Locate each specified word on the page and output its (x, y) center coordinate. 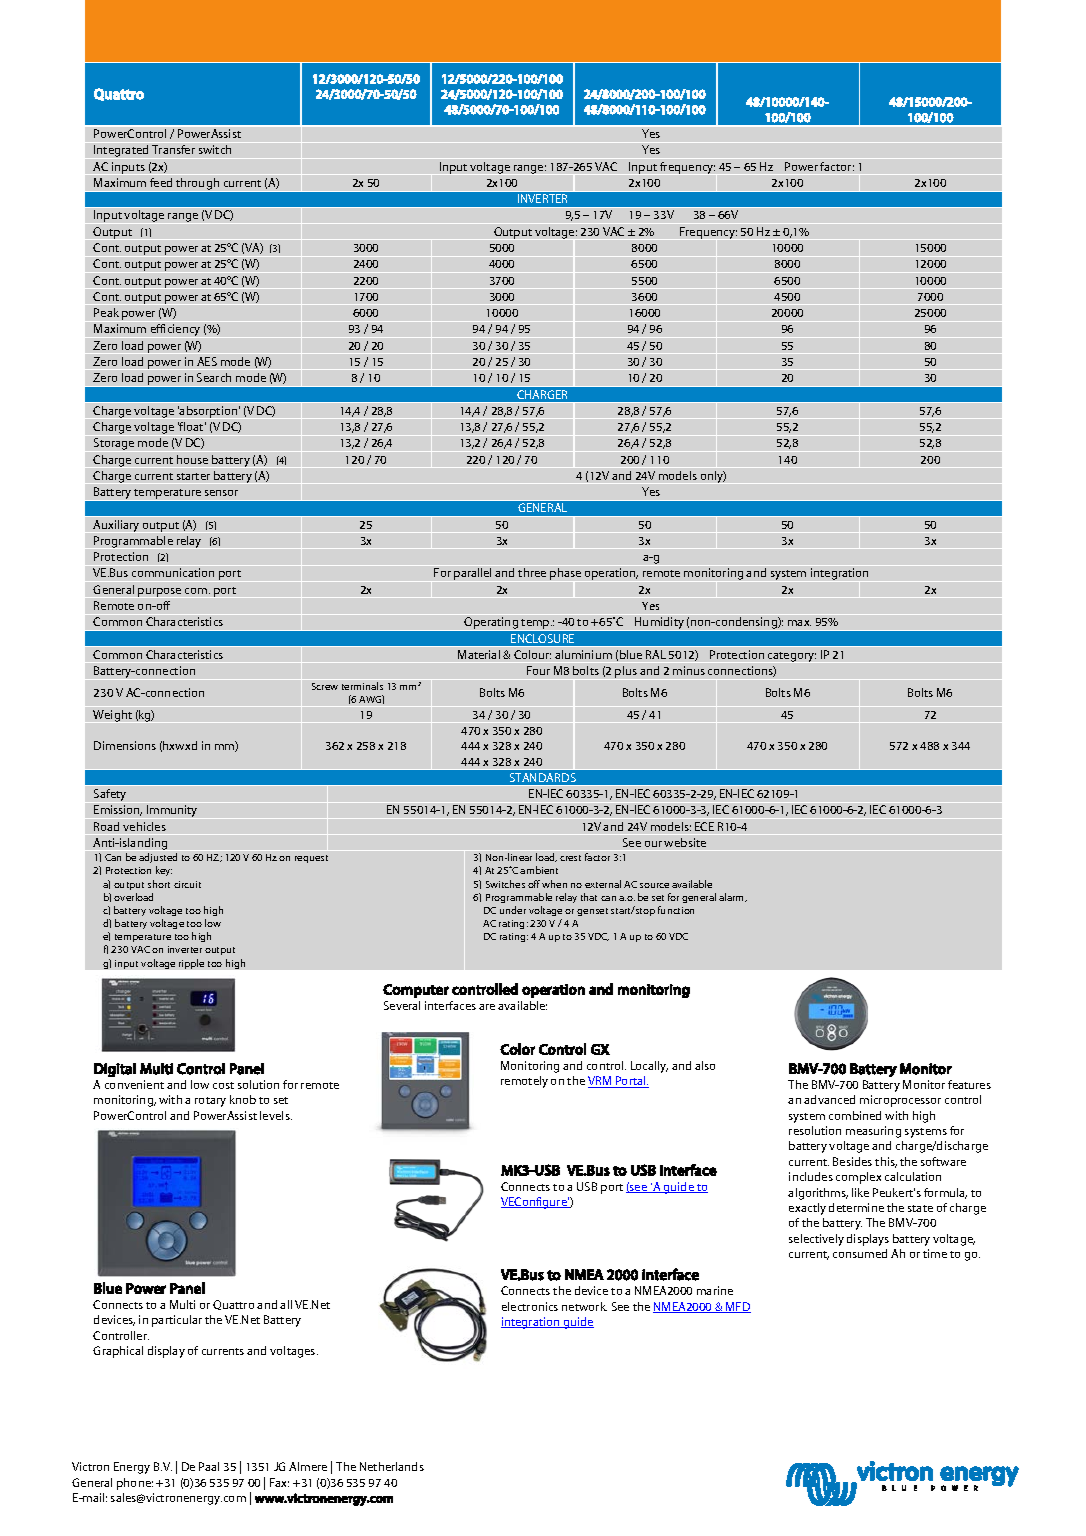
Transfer (173, 149)
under (513, 910)
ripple (191, 964)
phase (565, 574)
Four (538, 670)
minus (689, 670)
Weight (112, 716)
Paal (209, 1466)
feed (161, 182)
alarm (733, 897)
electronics (530, 1306)
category (792, 657)
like (860, 1192)
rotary (210, 1102)
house (192, 459)
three (532, 572)
